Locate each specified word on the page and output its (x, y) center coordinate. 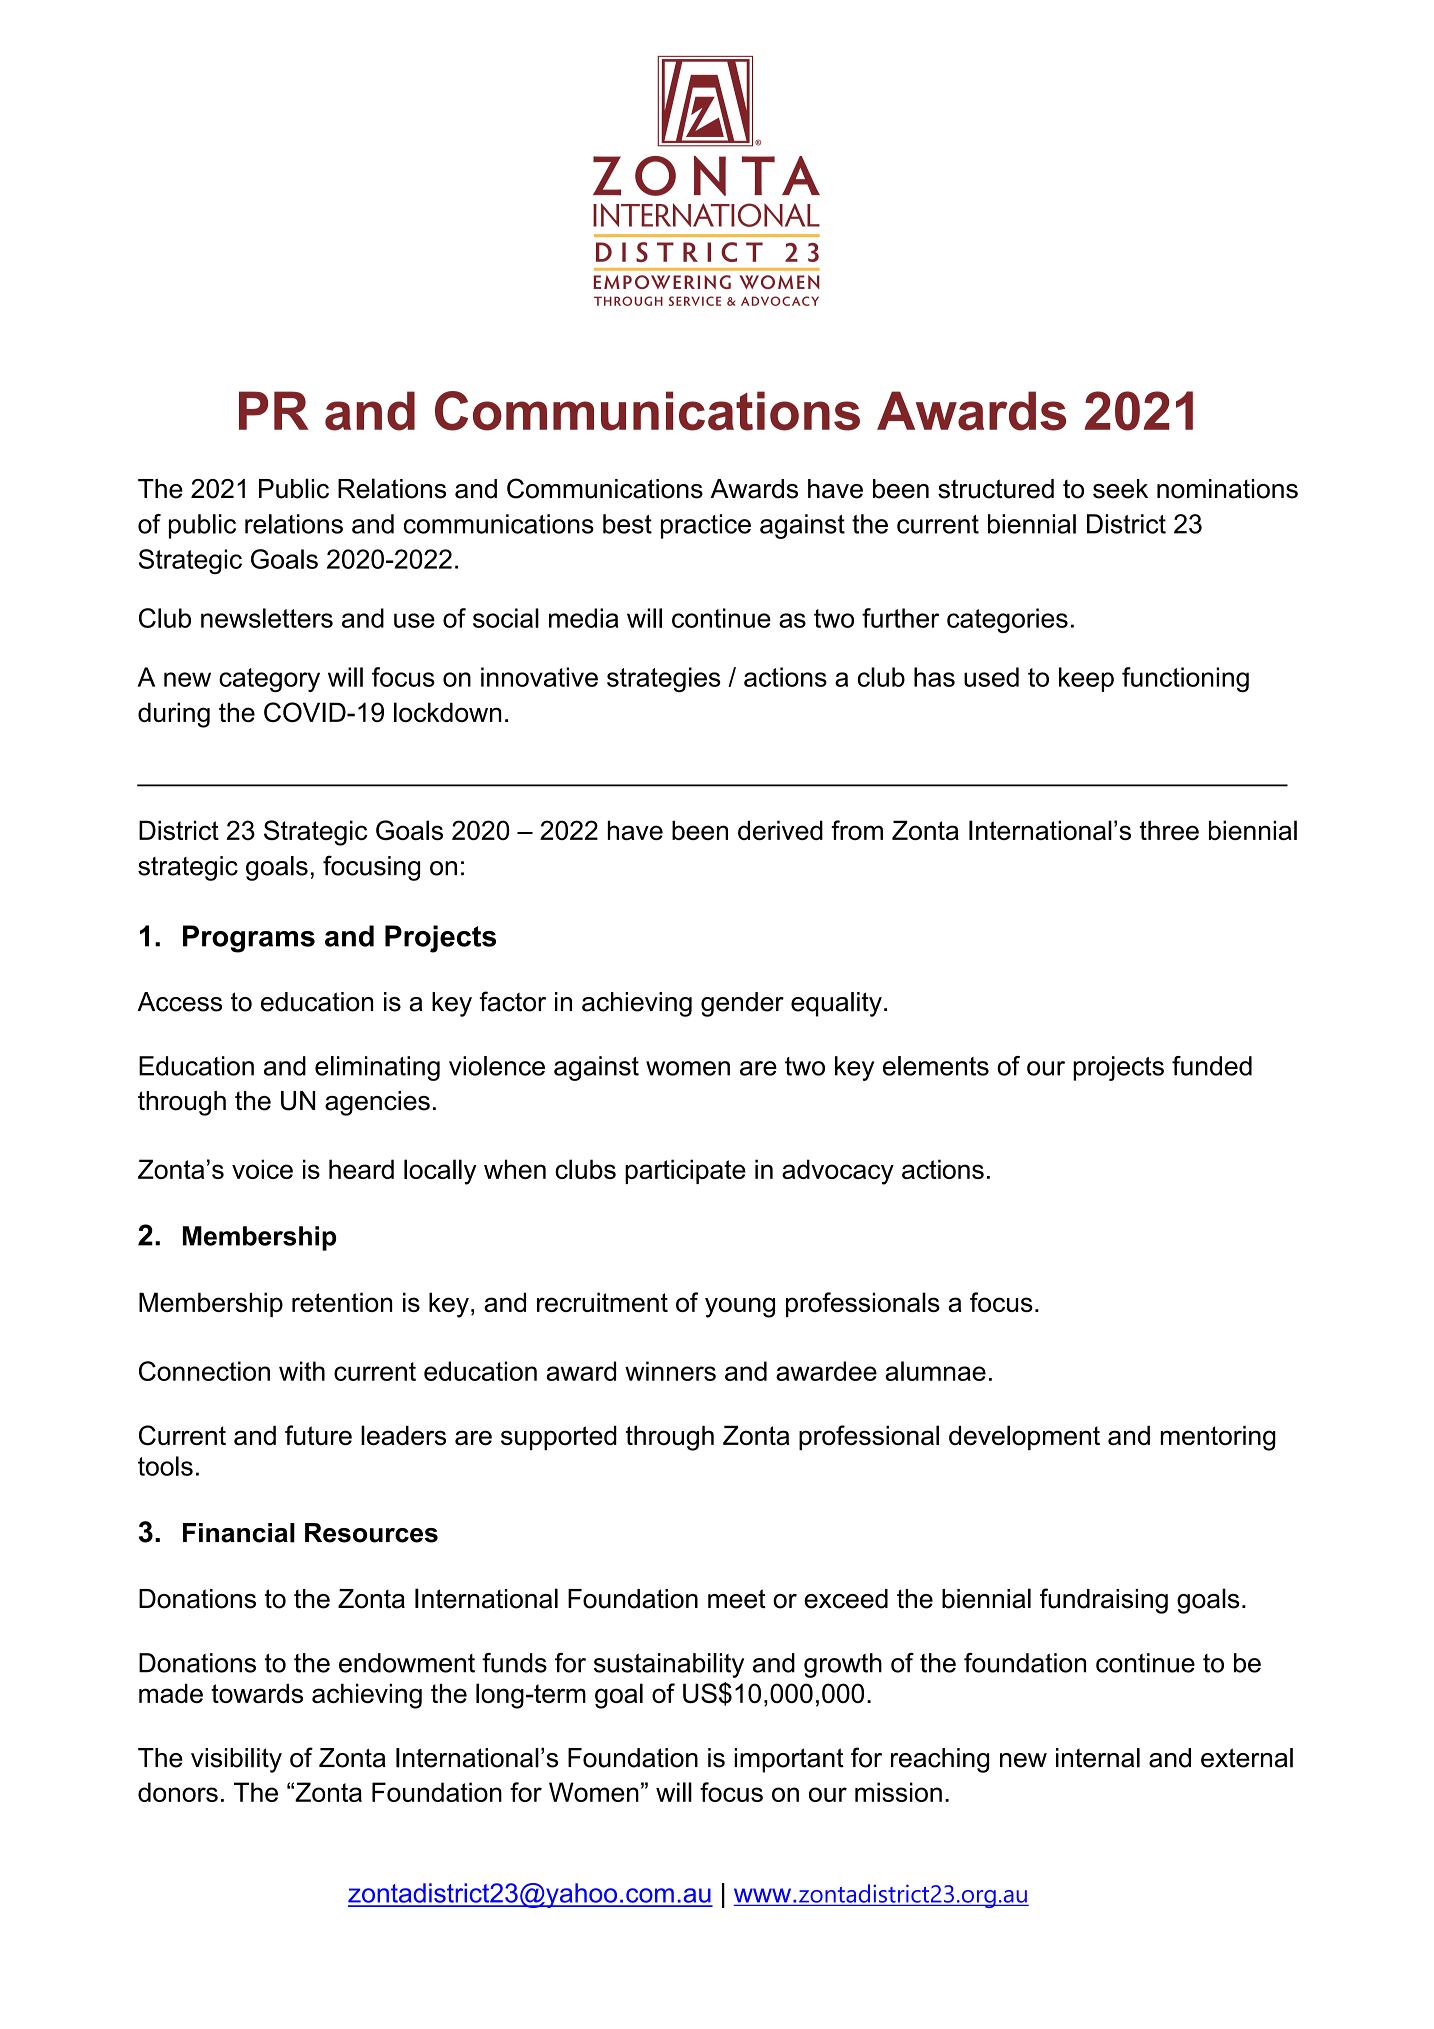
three (1169, 830)
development (1024, 1437)
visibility (236, 1760)
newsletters (267, 618)
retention (342, 1302)
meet (737, 1599)
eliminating (377, 1068)
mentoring (1218, 1438)
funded (1212, 1066)
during (174, 715)
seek (1120, 489)
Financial (239, 1533)
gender (742, 1004)
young (740, 1307)
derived (780, 830)
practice (706, 526)
